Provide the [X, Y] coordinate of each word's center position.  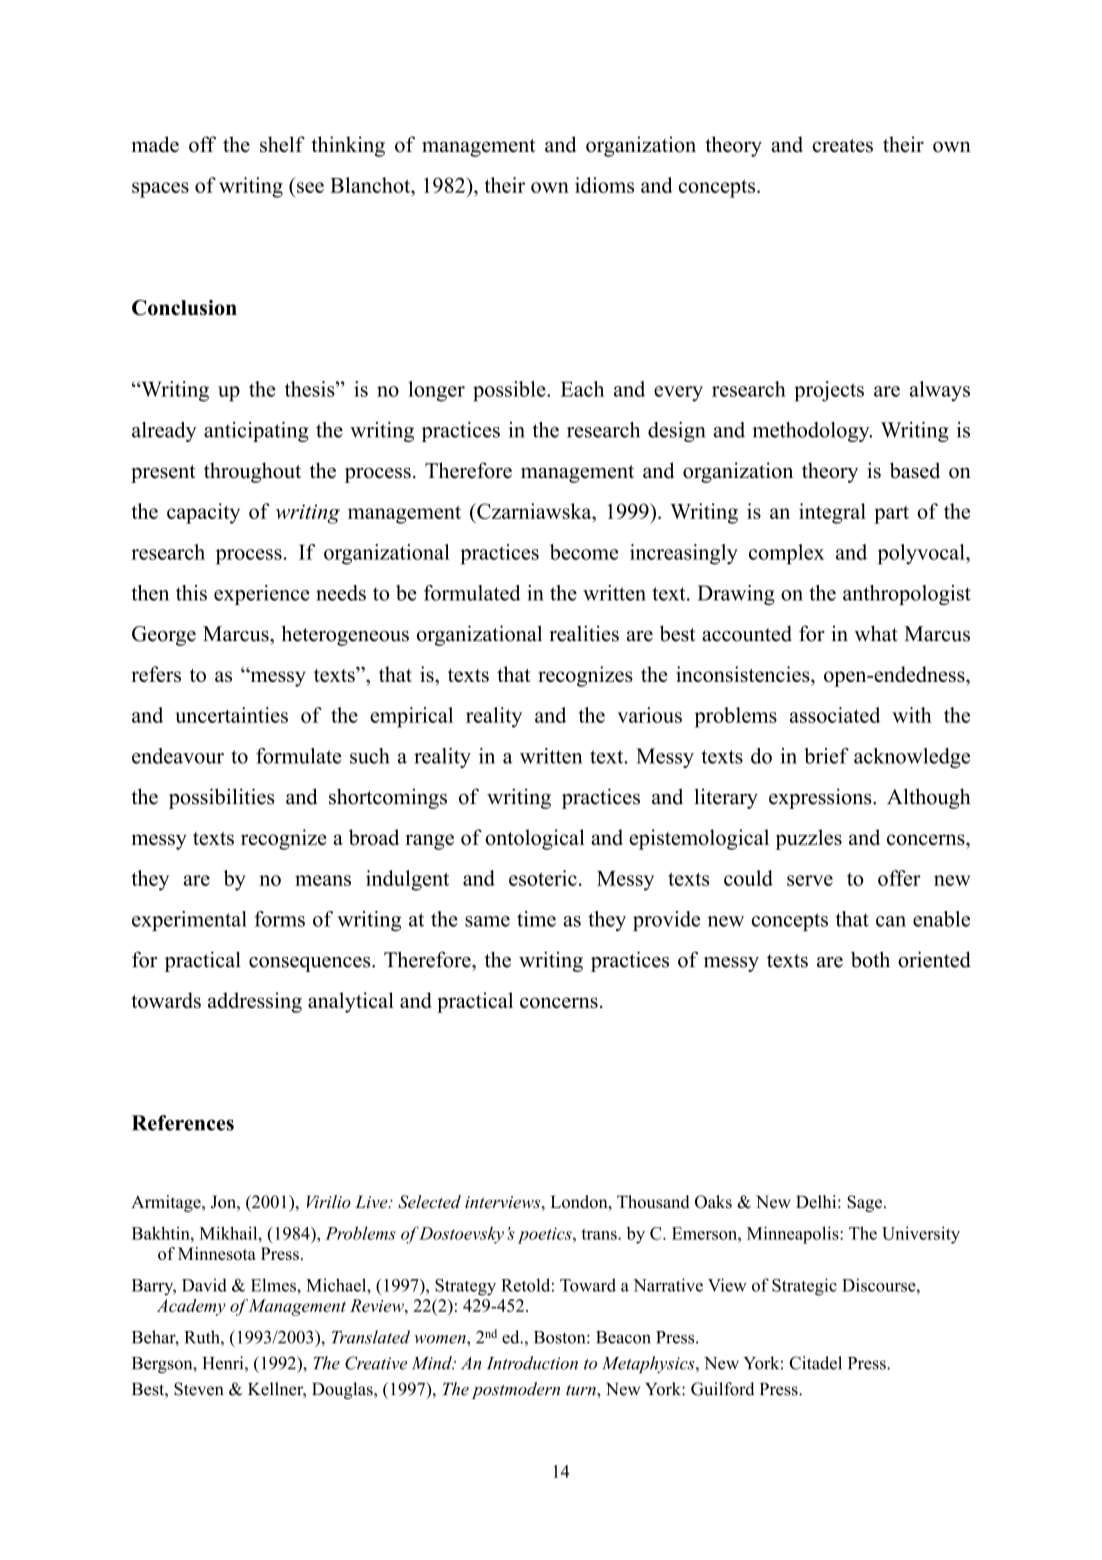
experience [262, 595]
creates [843, 146]
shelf [282, 144]
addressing [255, 1002]
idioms [604, 185]
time [536, 919]
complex [787, 554]
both [870, 959]
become [584, 552]
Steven [198, 1389]
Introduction [532, 1363]
